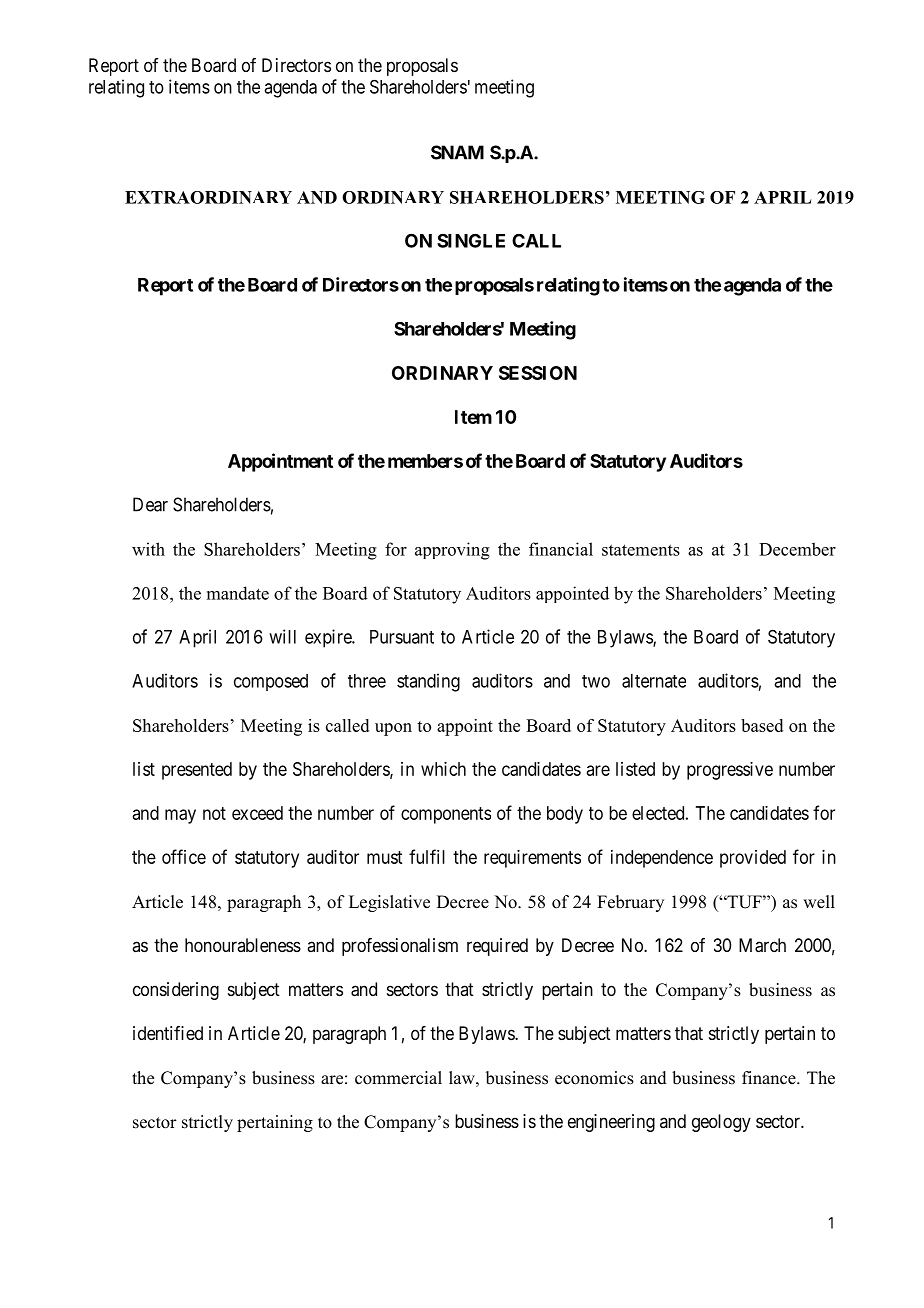 The width and height of the screenshot is (924, 1308). I want to click on mandate, so click(238, 593).
